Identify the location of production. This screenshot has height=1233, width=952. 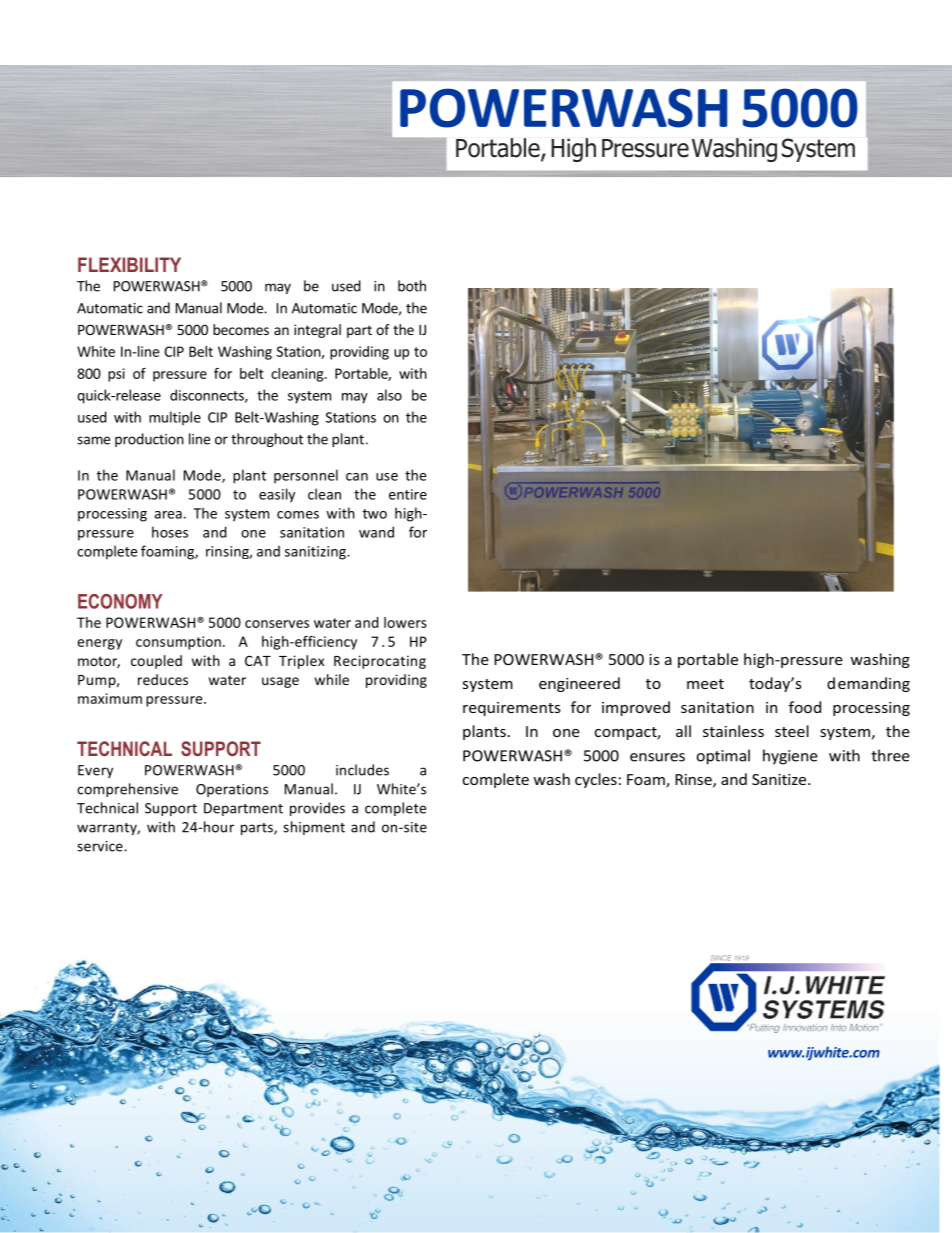
(149, 440).
